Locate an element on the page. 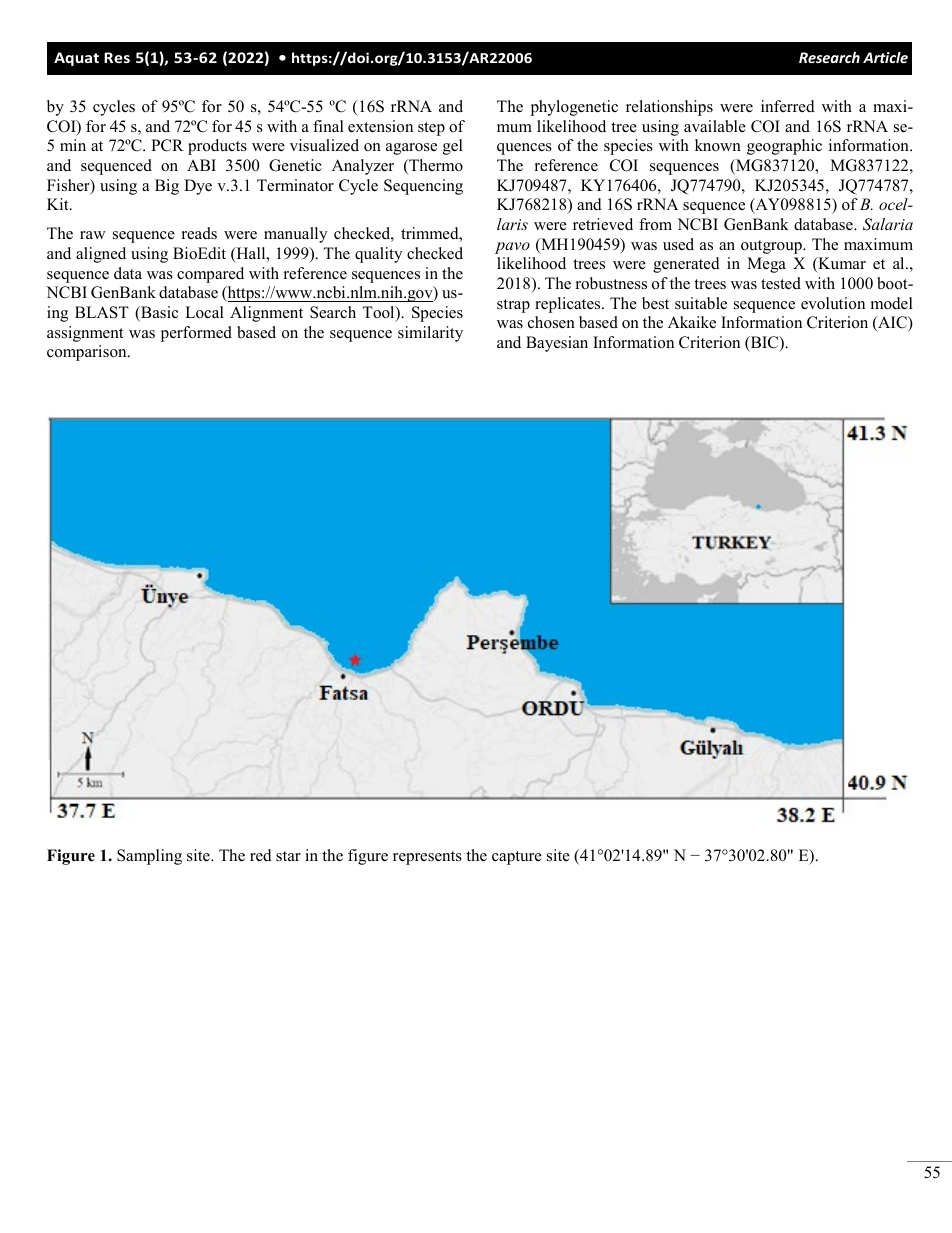 The width and height of the page is (952, 1233). Bayesian is located at coordinates (557, 344).
